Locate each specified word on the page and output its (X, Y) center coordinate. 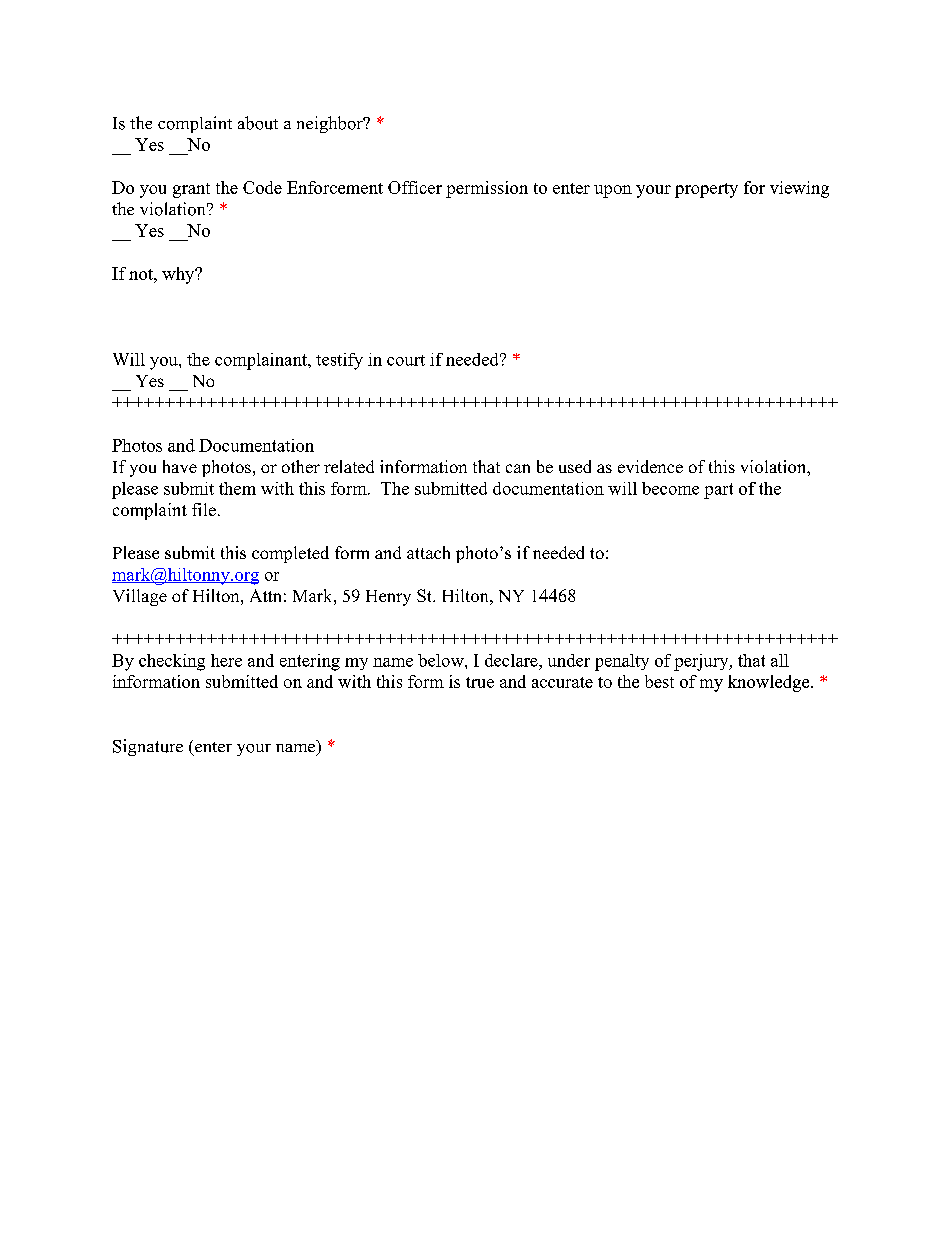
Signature (148, 747)
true (480, 682)
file (204, 509)
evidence (650, 466)
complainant (262, 361)
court (406, 360)
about (258, 123)
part (718, 491)
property (706, 190)
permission (487, 189)
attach (428, 552)
